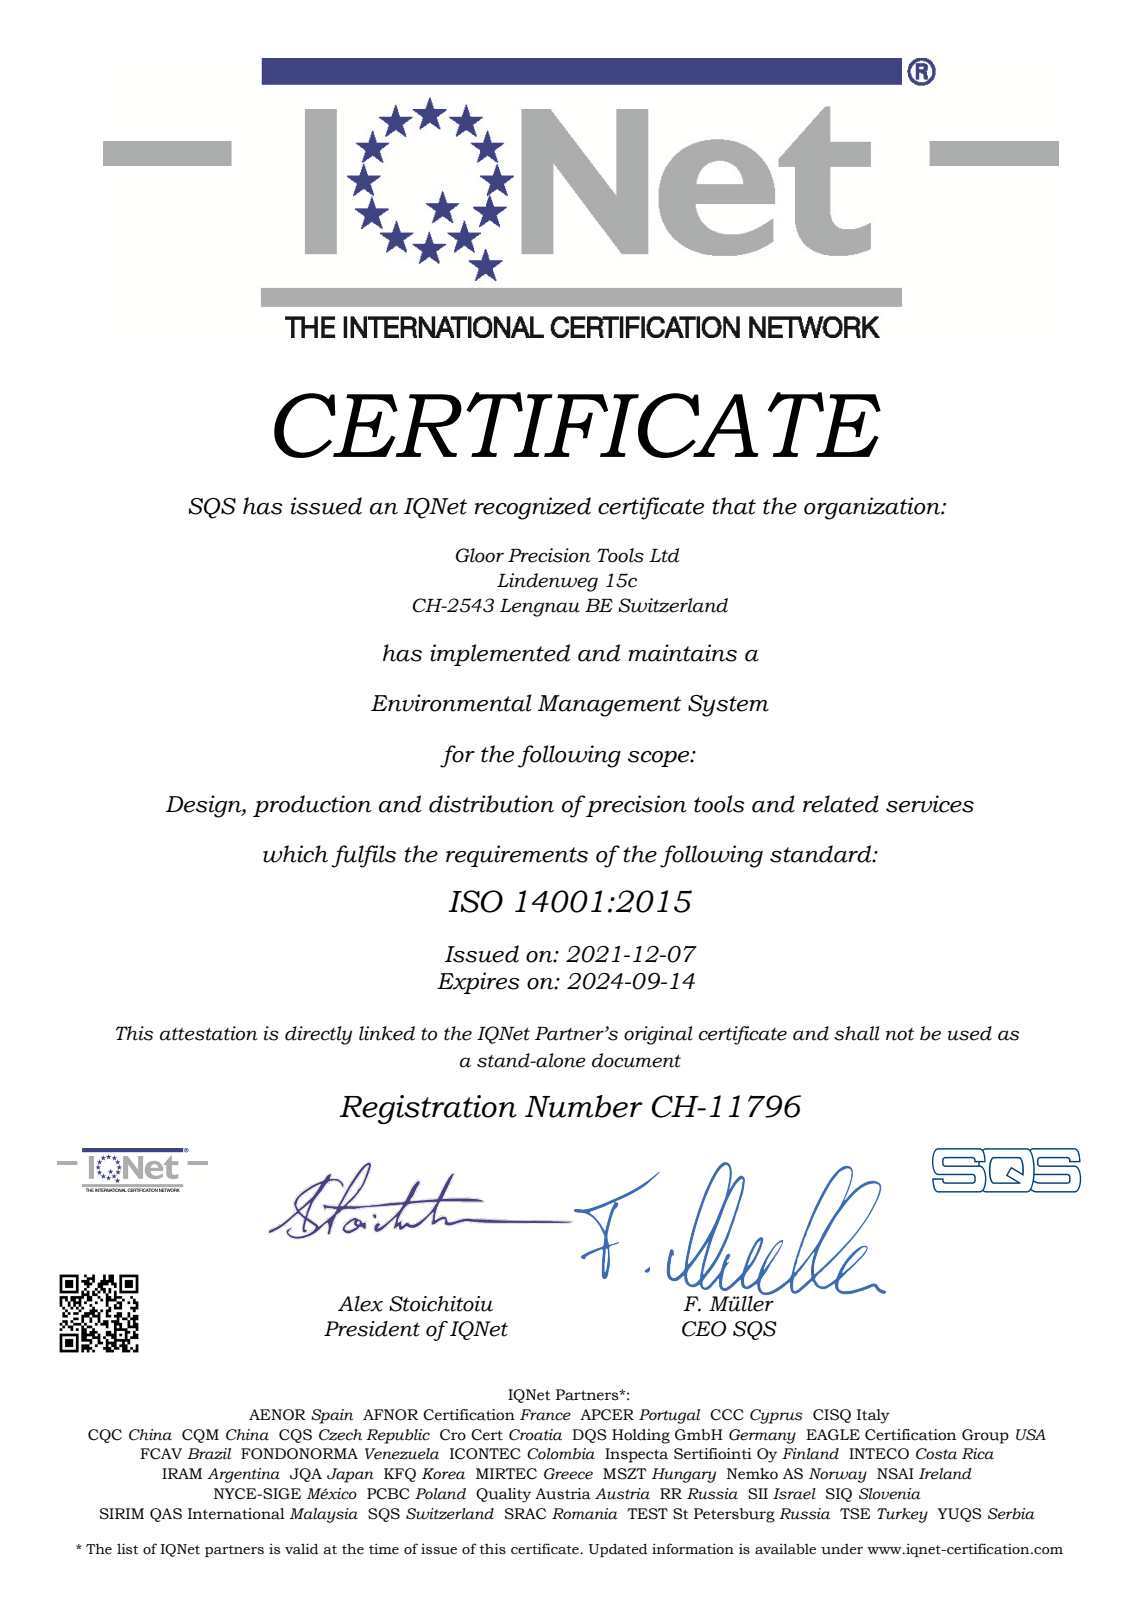 The image size is (1139, 1611). What do you see at coordinates (236, 1514) in the screenshot?
I see `International` at bounding box center [236, 1514].
